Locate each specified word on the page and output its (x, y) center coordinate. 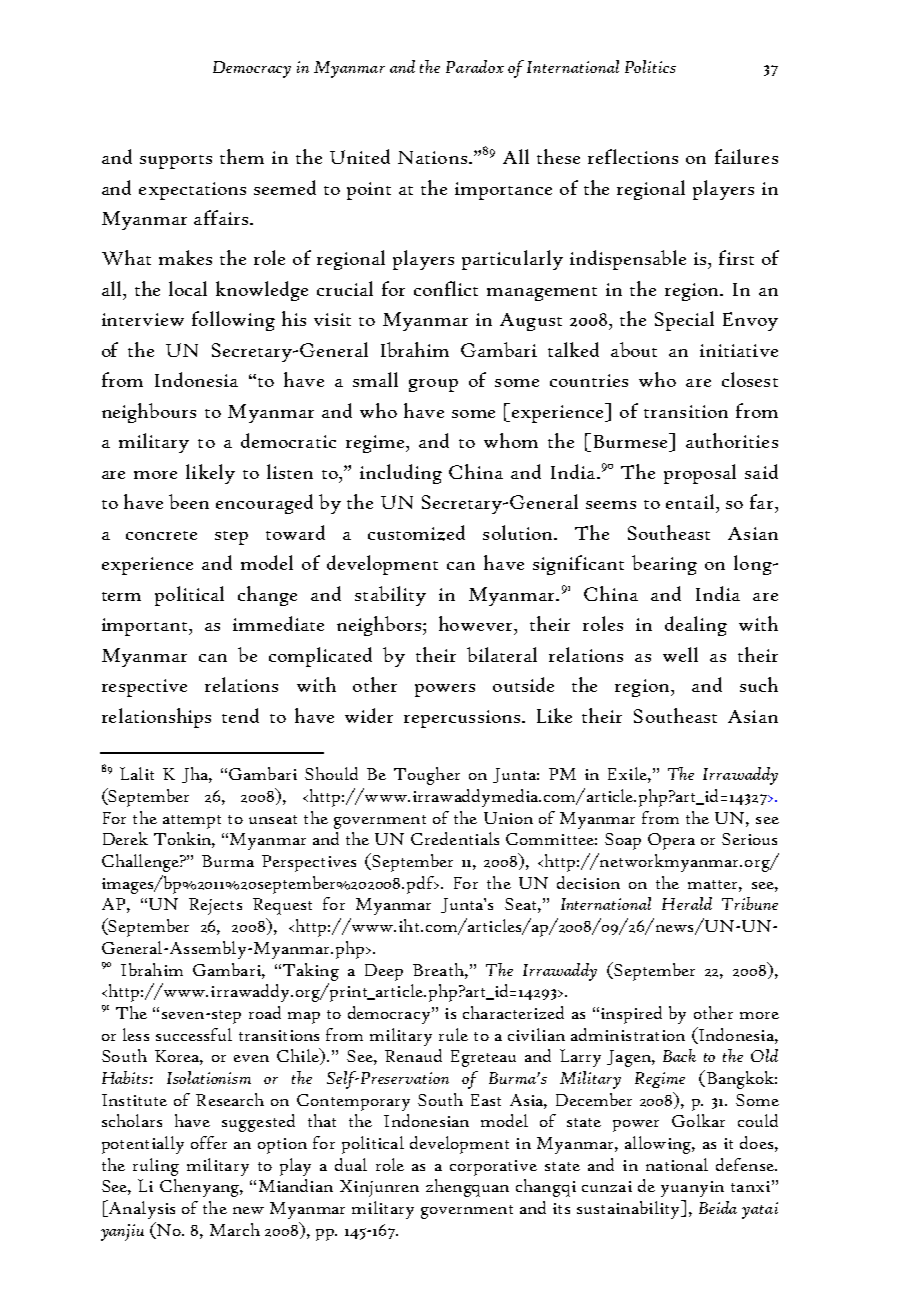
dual (351, 1164)
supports (176, 162)
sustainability (630, 1209)
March (235, 1229)
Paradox (475, 66)
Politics (650, 66)
